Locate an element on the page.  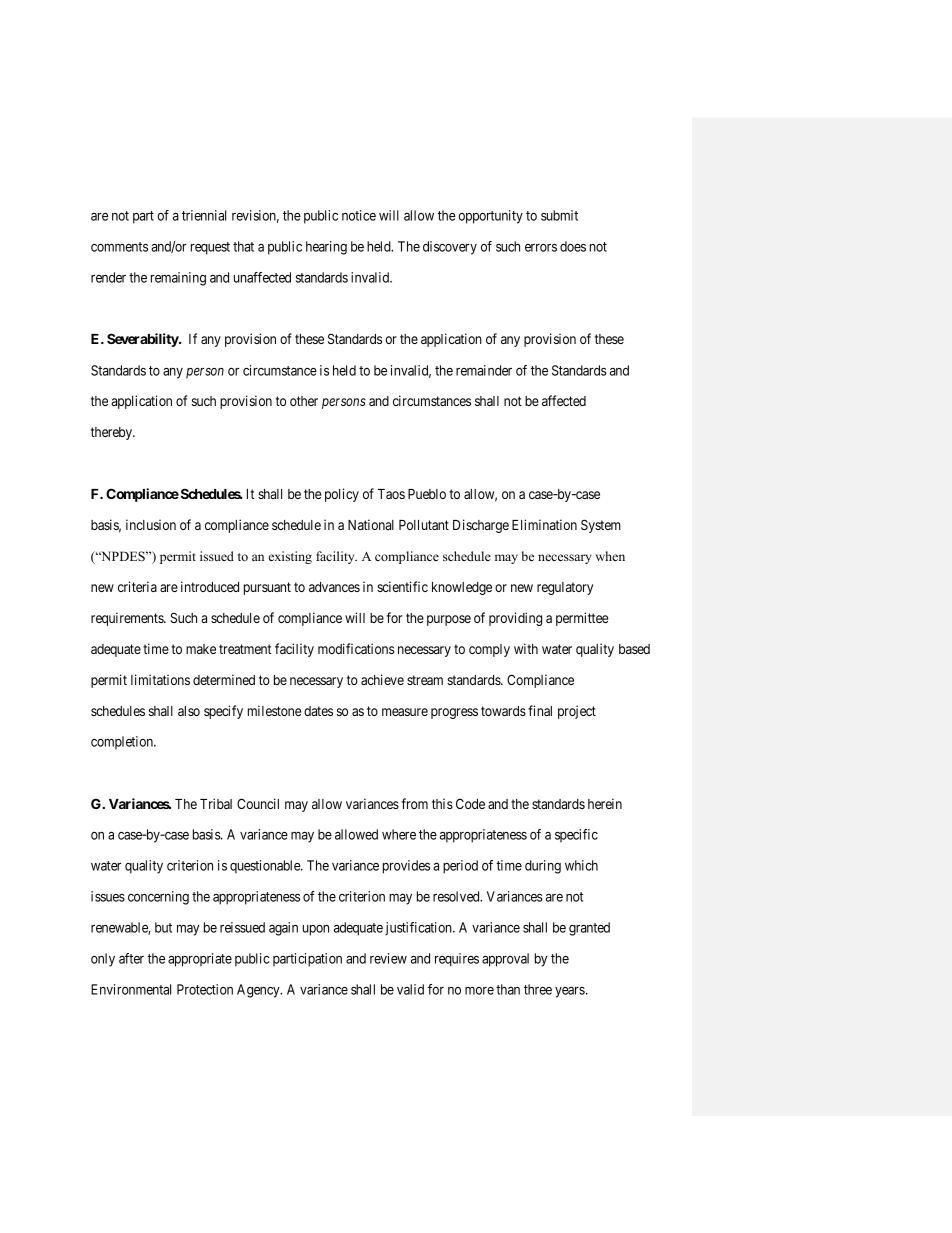
inclusion is located at coordinates (151, 524).
